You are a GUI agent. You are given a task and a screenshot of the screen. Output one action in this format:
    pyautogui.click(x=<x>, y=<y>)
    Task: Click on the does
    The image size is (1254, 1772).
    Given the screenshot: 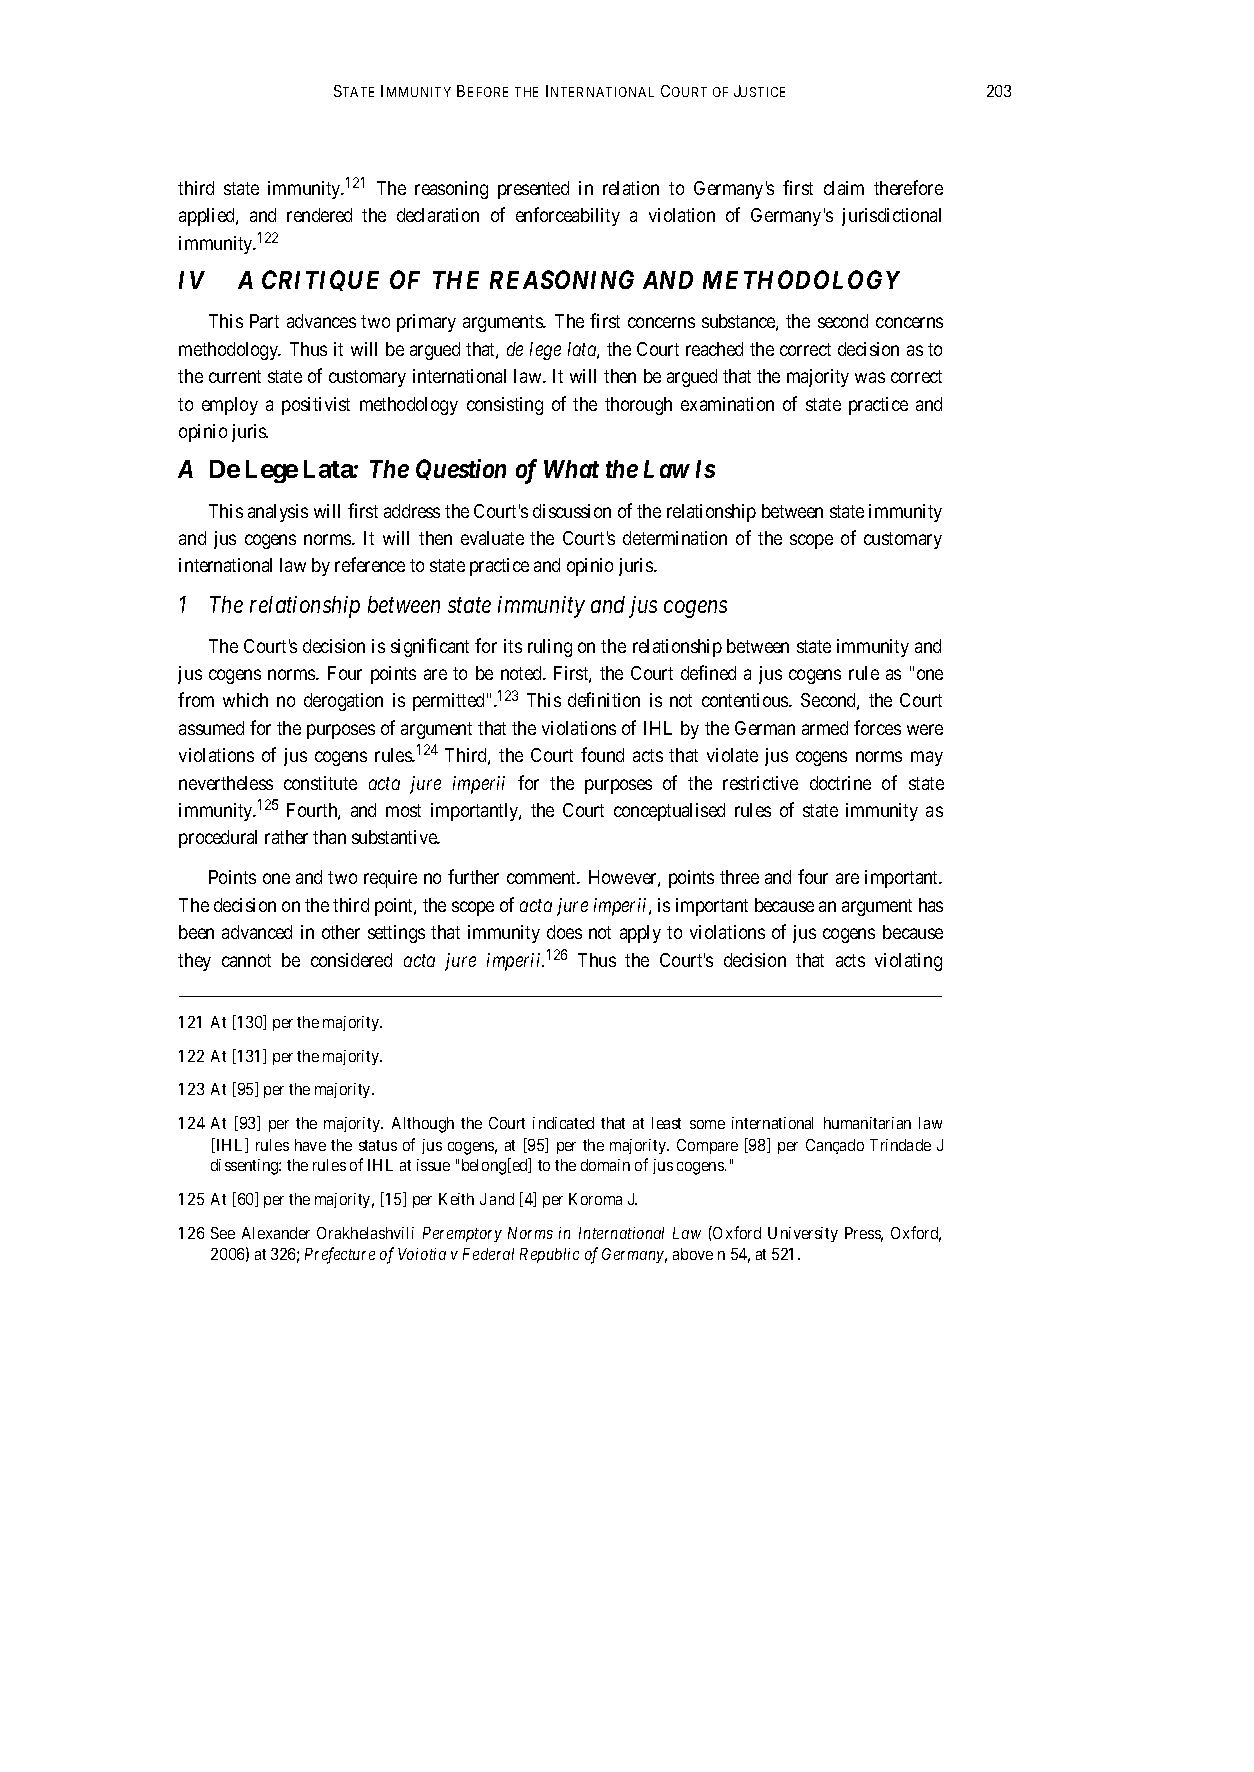 What is the action you would take?
    pyautogui.click(x=564, y=932)
